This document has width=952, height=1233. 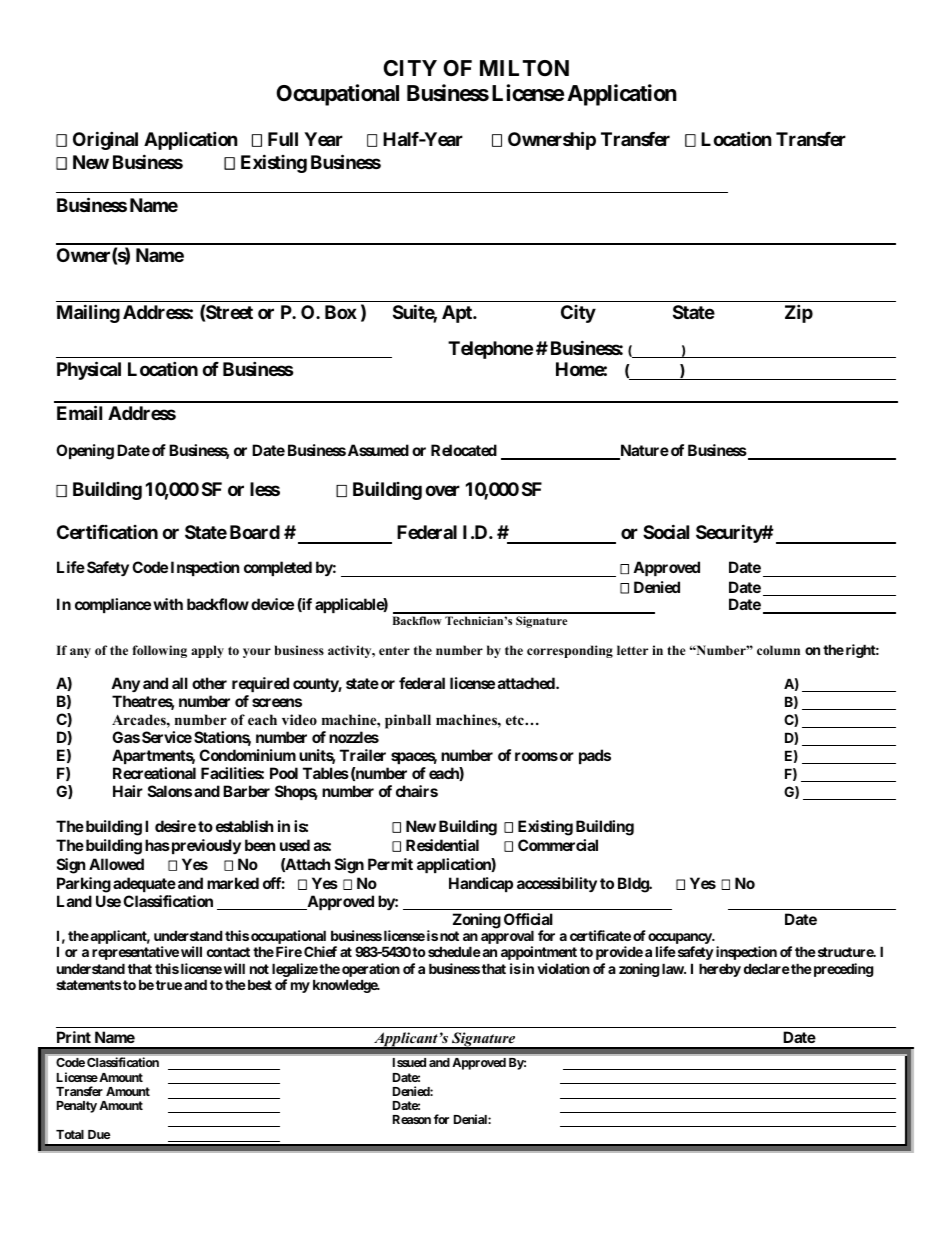 I want to click on enter, so click(x=394, y=650).
